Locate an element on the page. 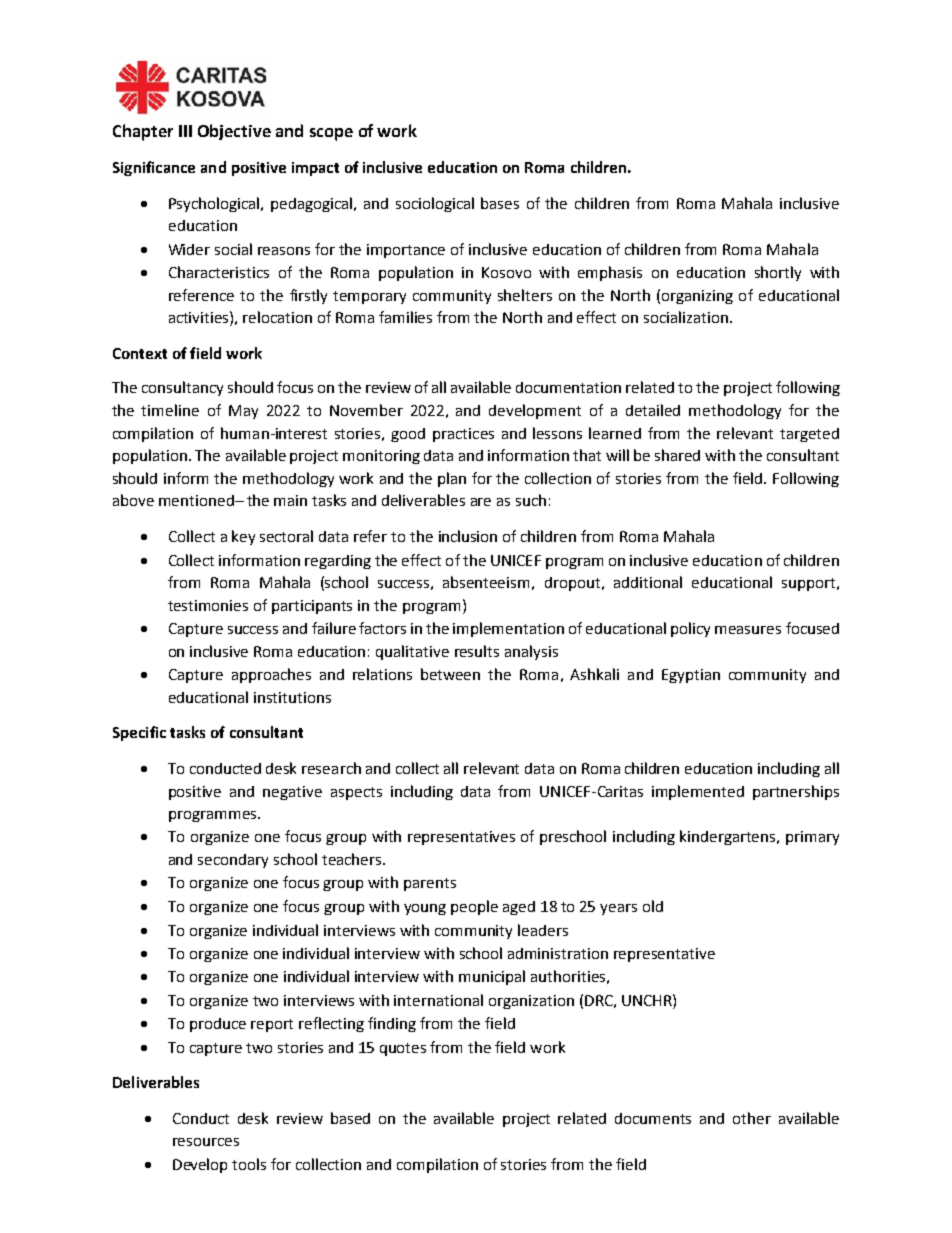  other is located at coordinates (752, 1118).
